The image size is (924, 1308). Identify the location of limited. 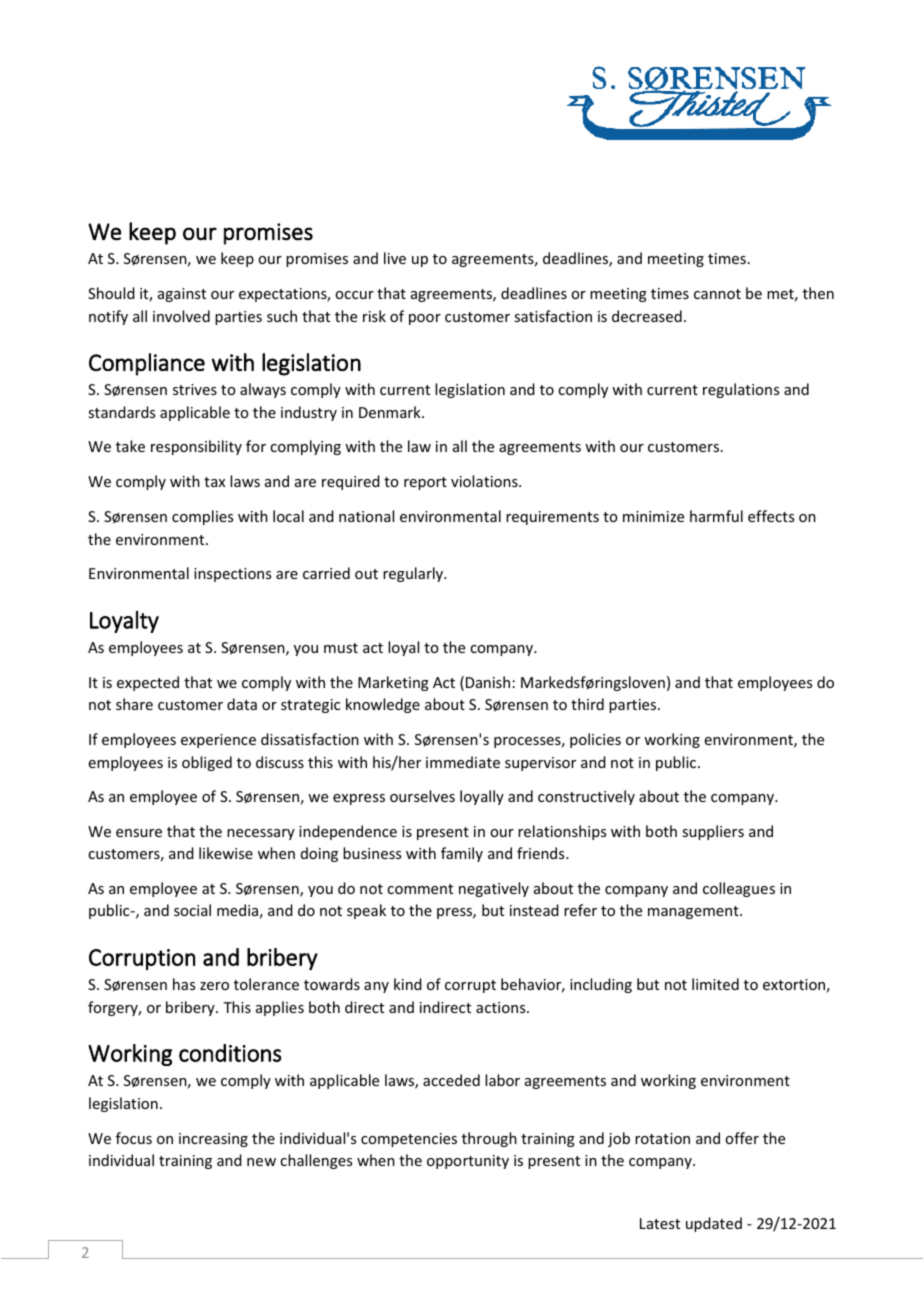
(715, 984).
